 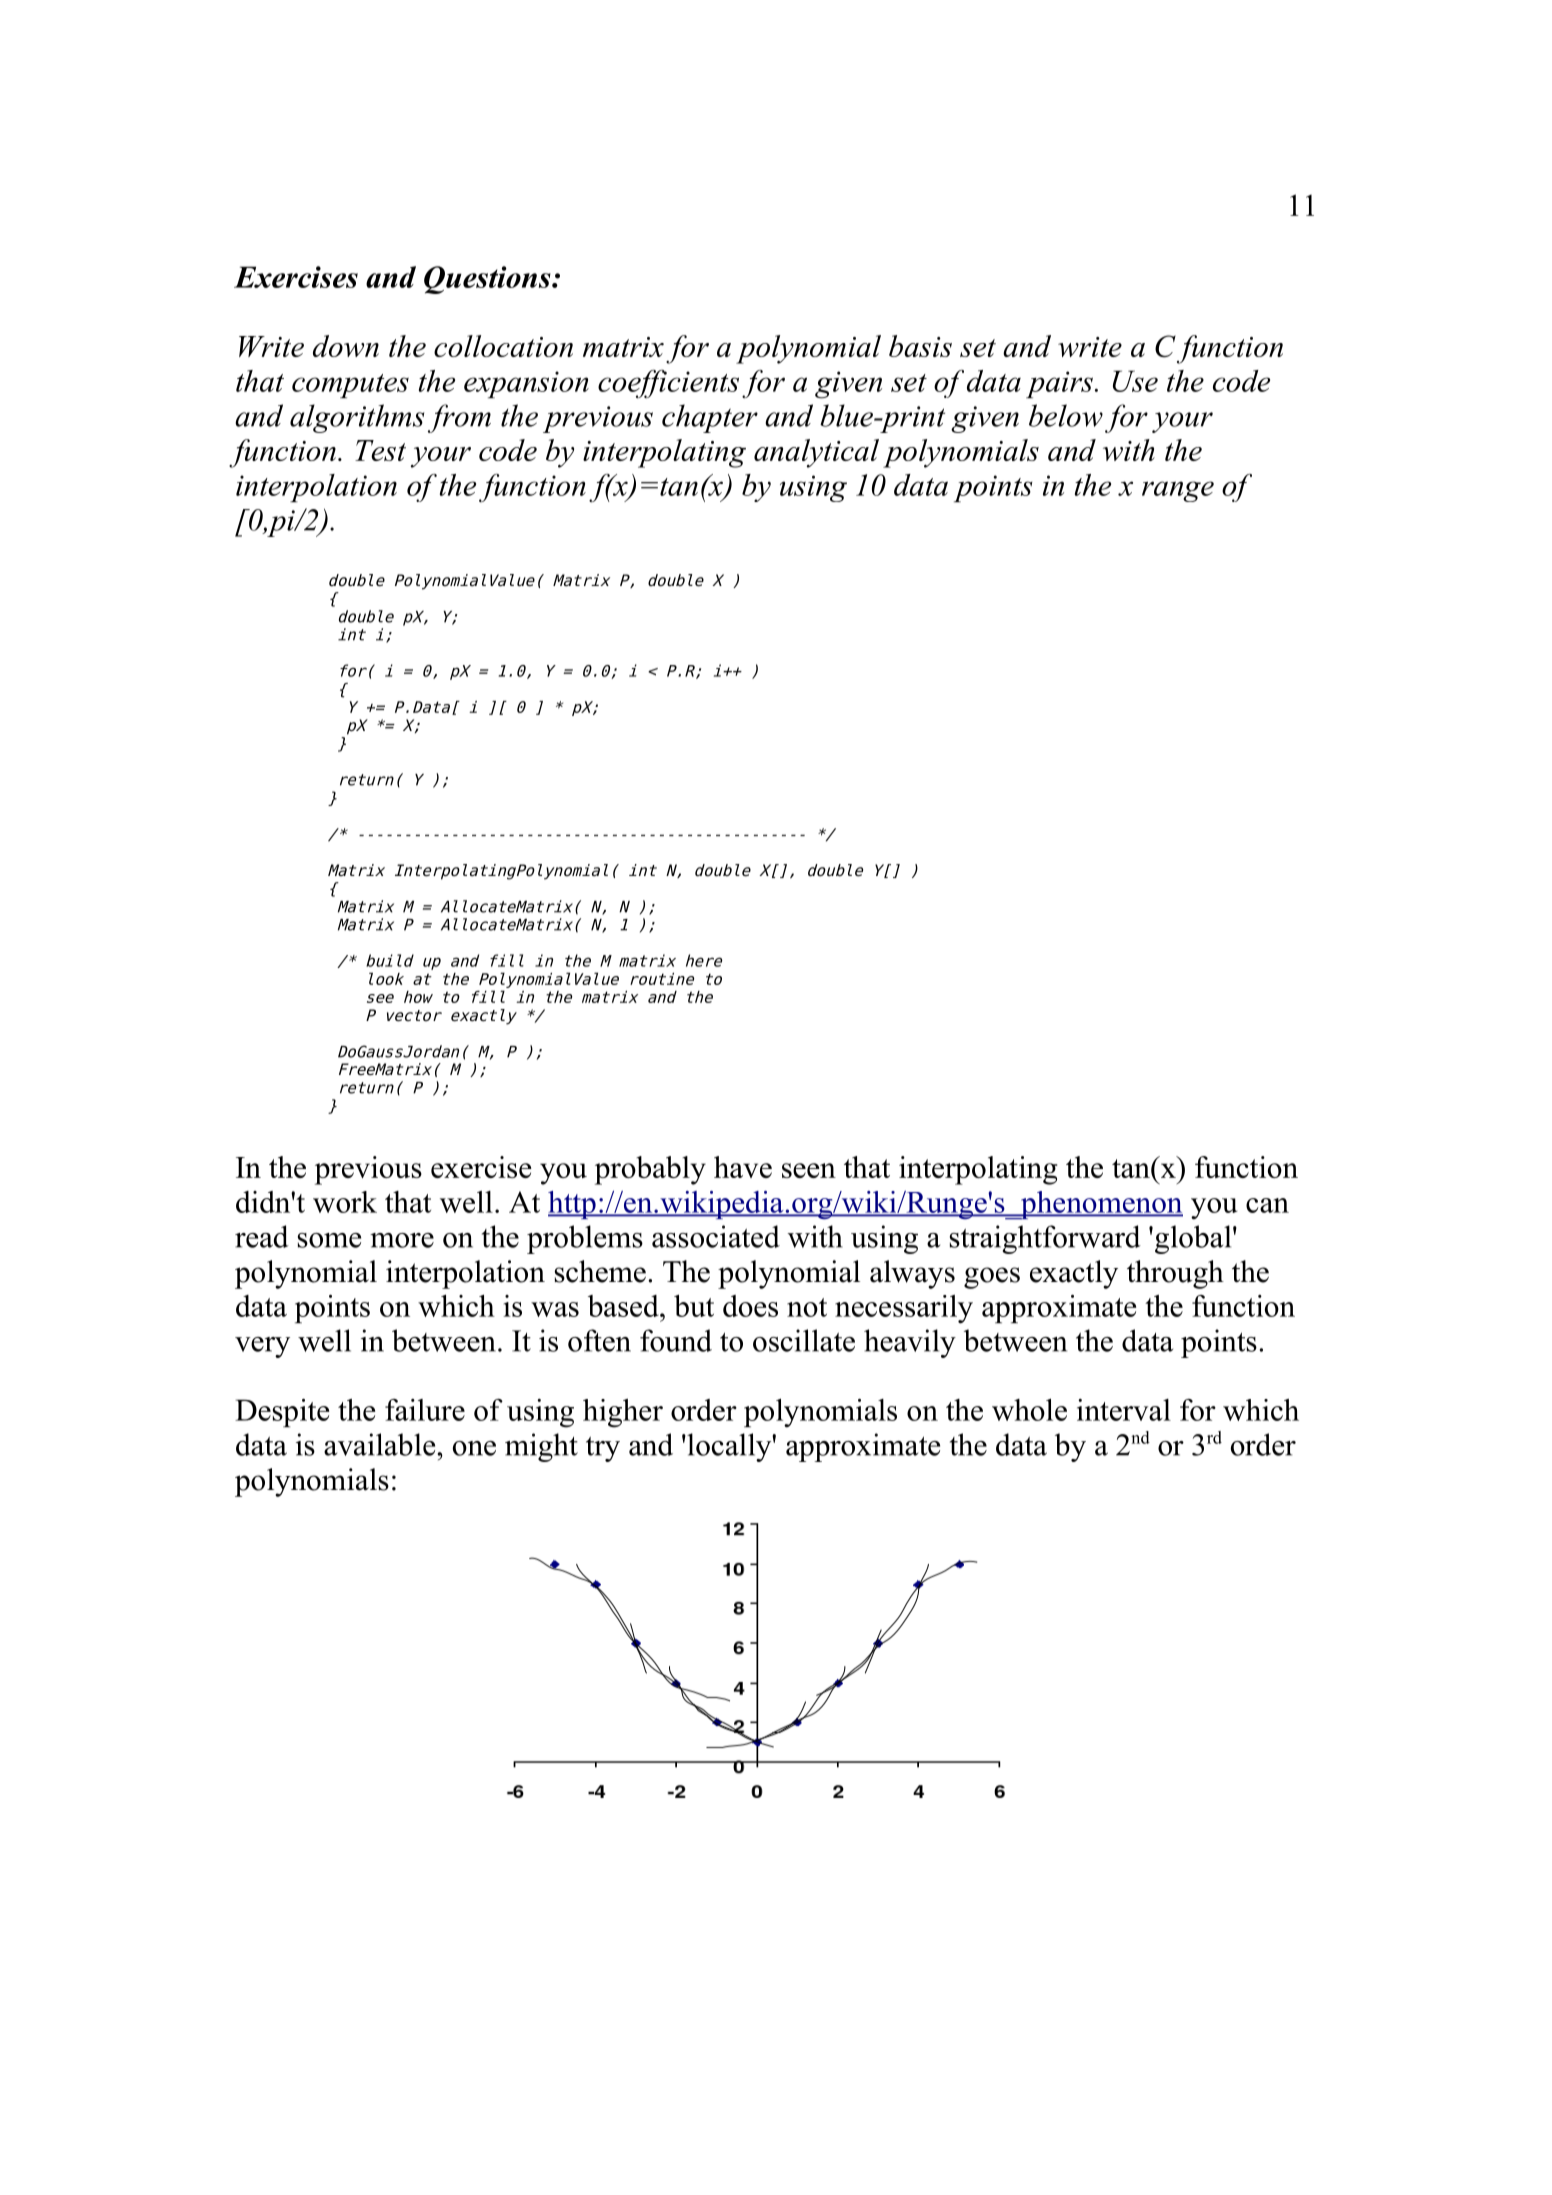 I want to click on can, so click(x=1267, y=1205).
